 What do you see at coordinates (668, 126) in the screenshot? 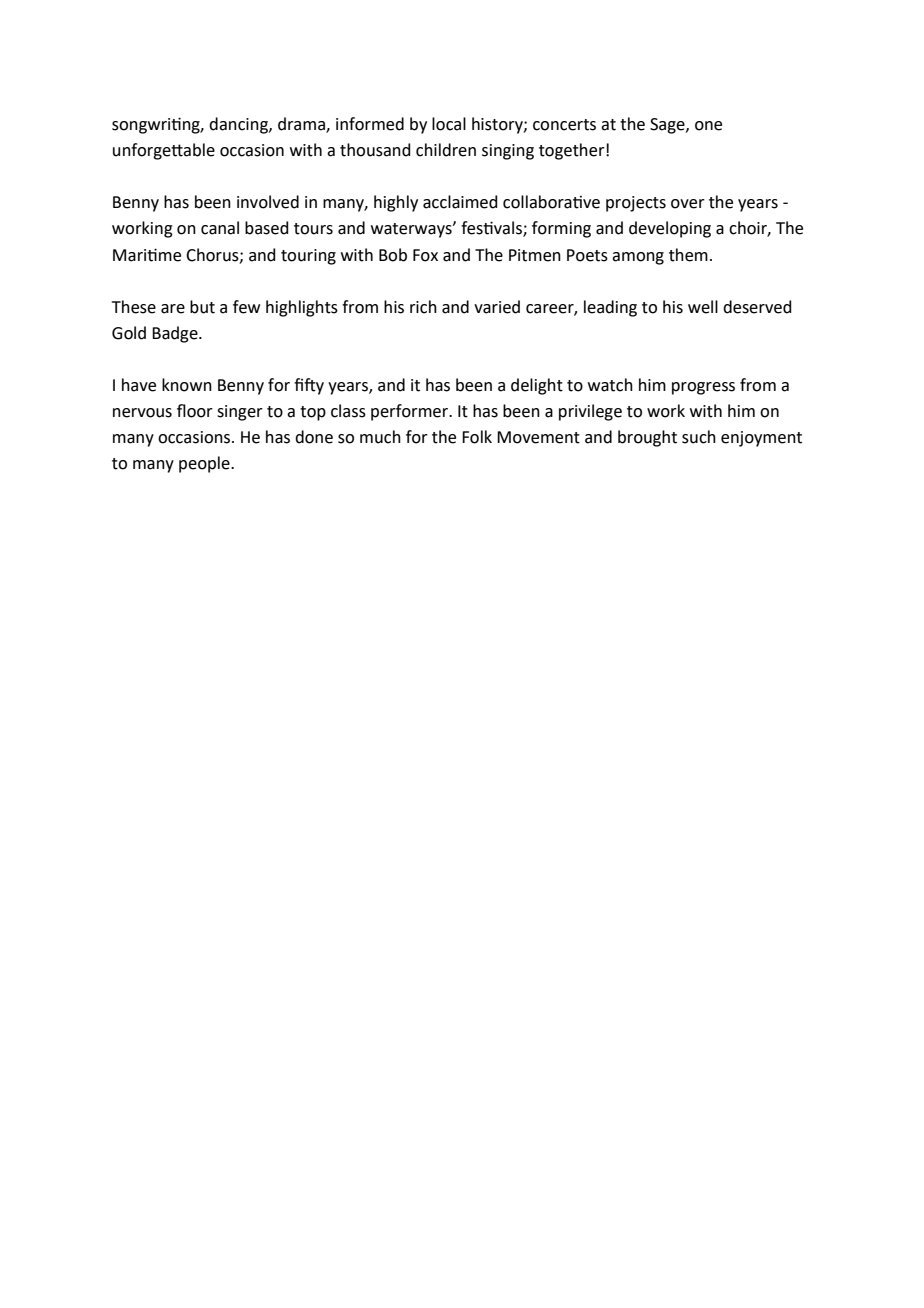
I see `Sage` at bounding box center [668, 126].
